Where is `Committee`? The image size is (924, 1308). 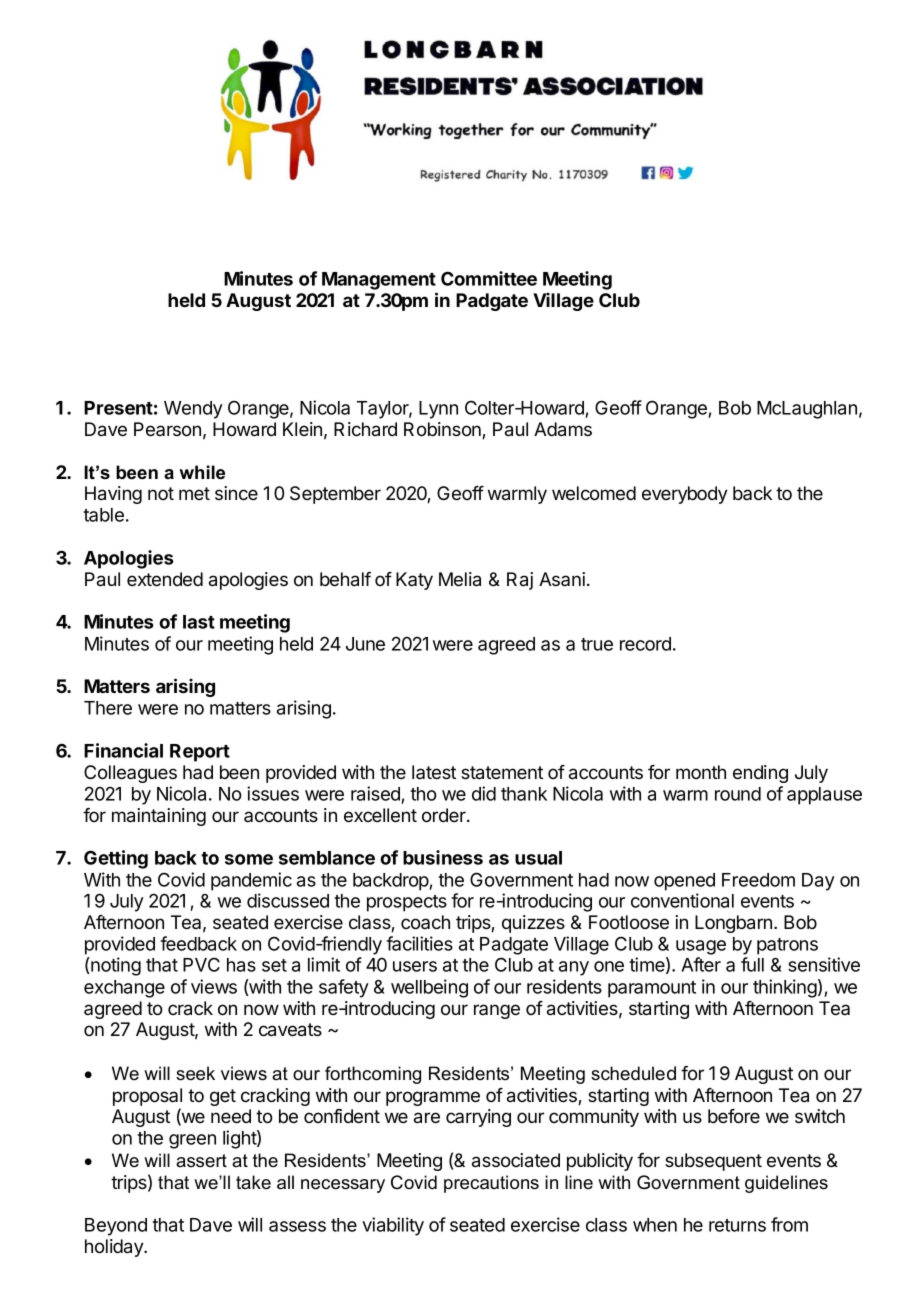 Committee is located at coordinates (489, 278).
